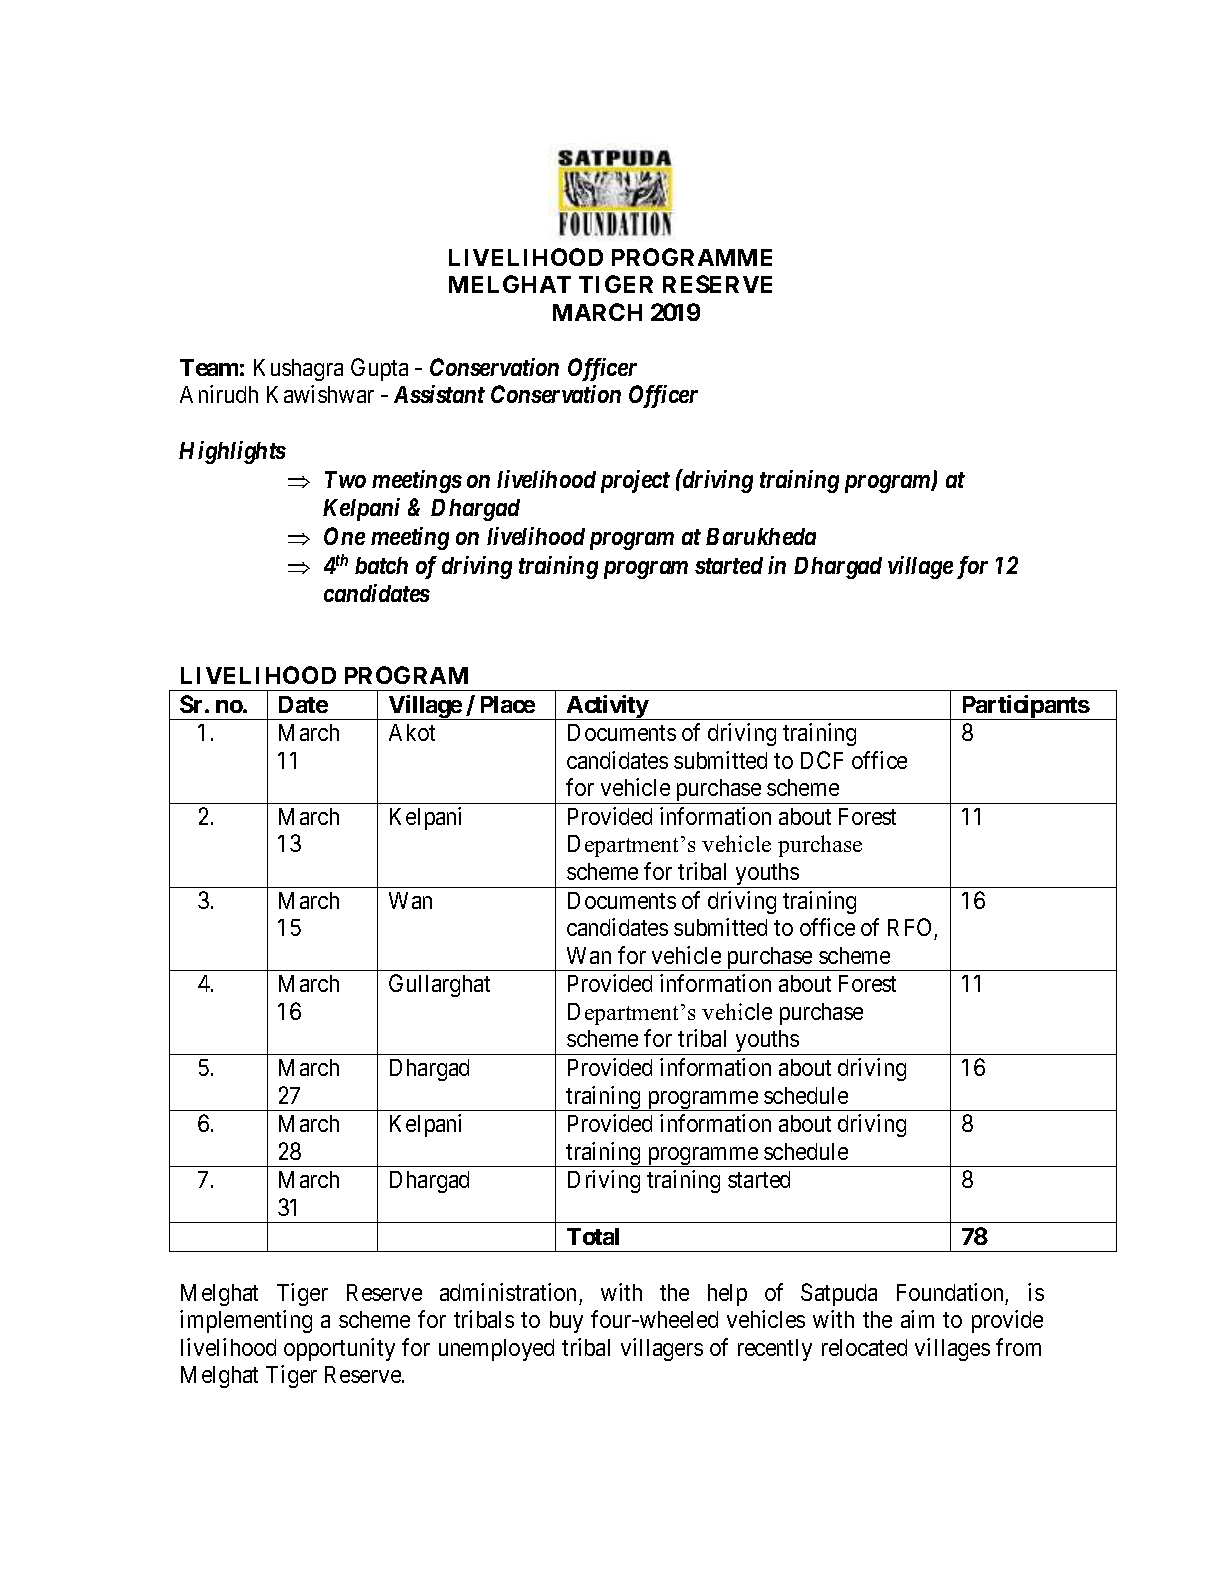  Describe the element at coordinates (246, 1321) in the screenshot. I see `implementing` at that location.
